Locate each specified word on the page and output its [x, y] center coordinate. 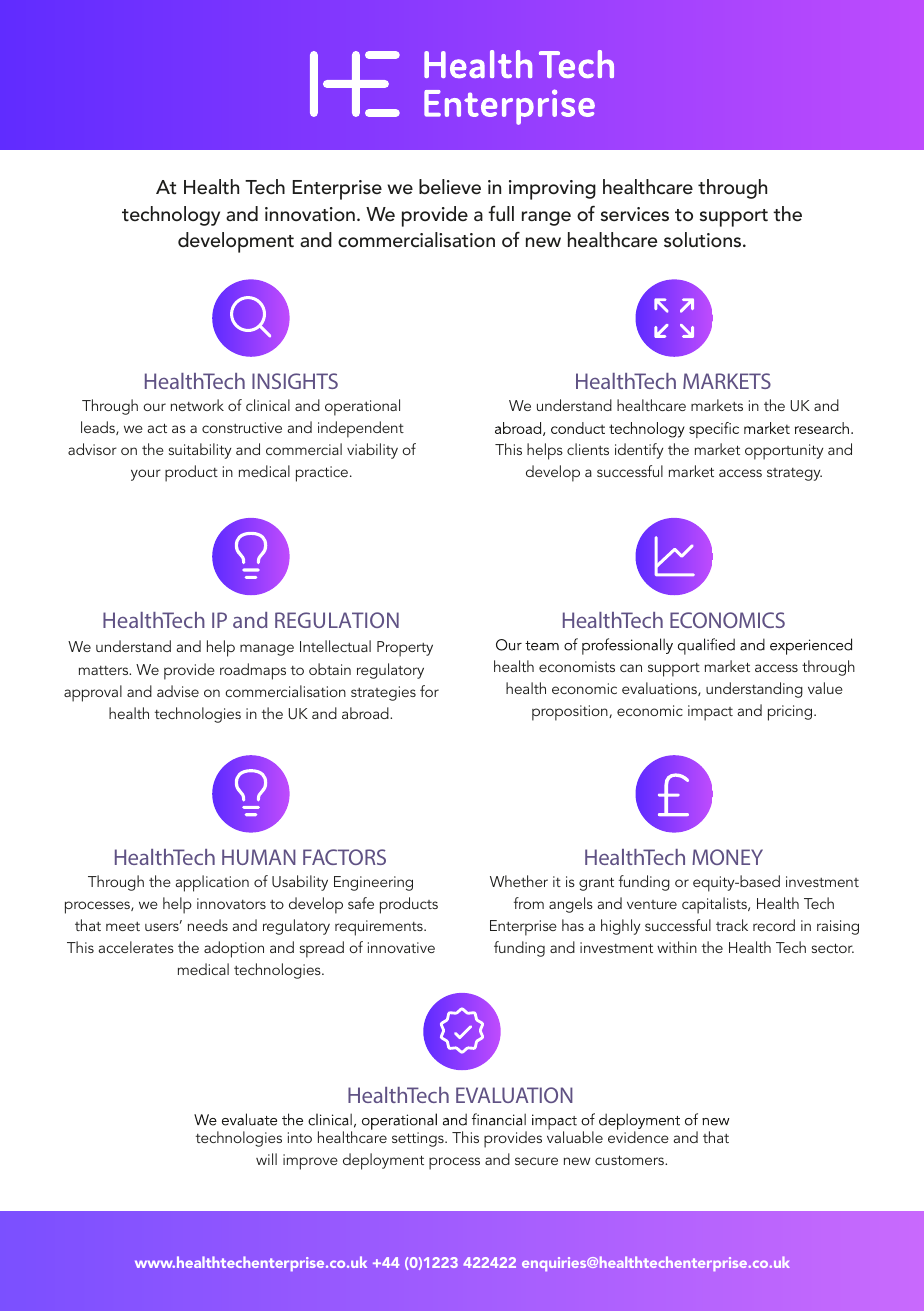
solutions [704, 240]
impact [710, 713]
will [266, 1159]
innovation [310, 214]
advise [178, 691]
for [429, 691]
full [501, 213]
